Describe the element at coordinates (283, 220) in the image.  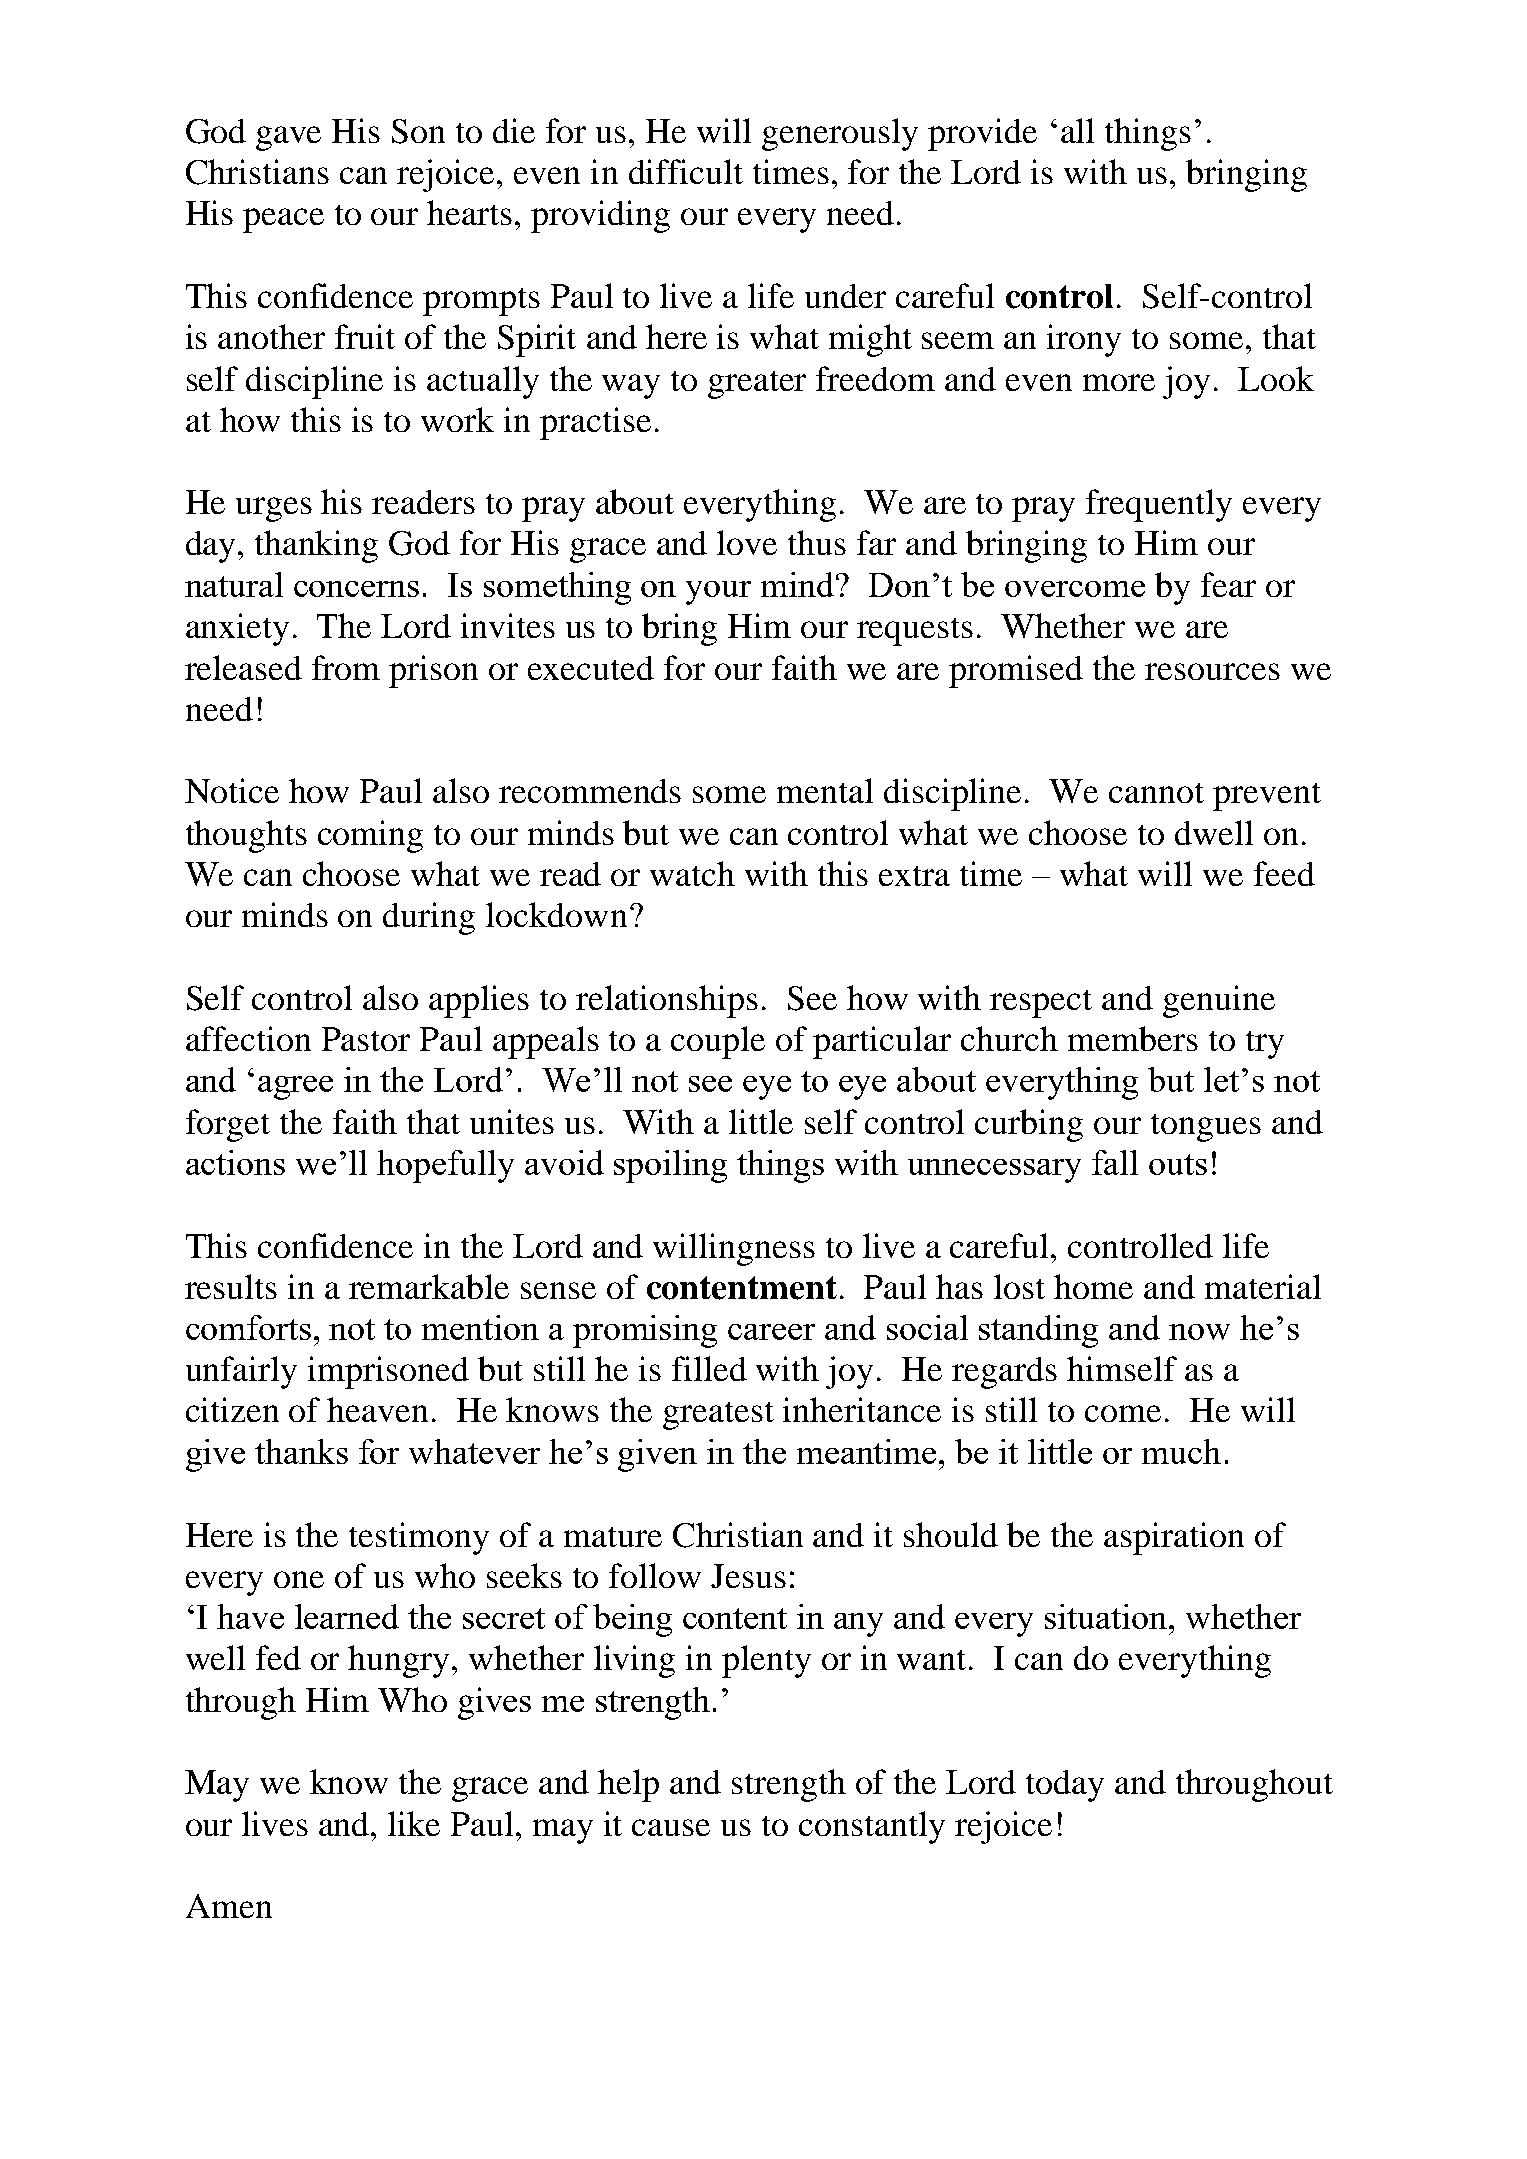
I see `peace` at that location.
